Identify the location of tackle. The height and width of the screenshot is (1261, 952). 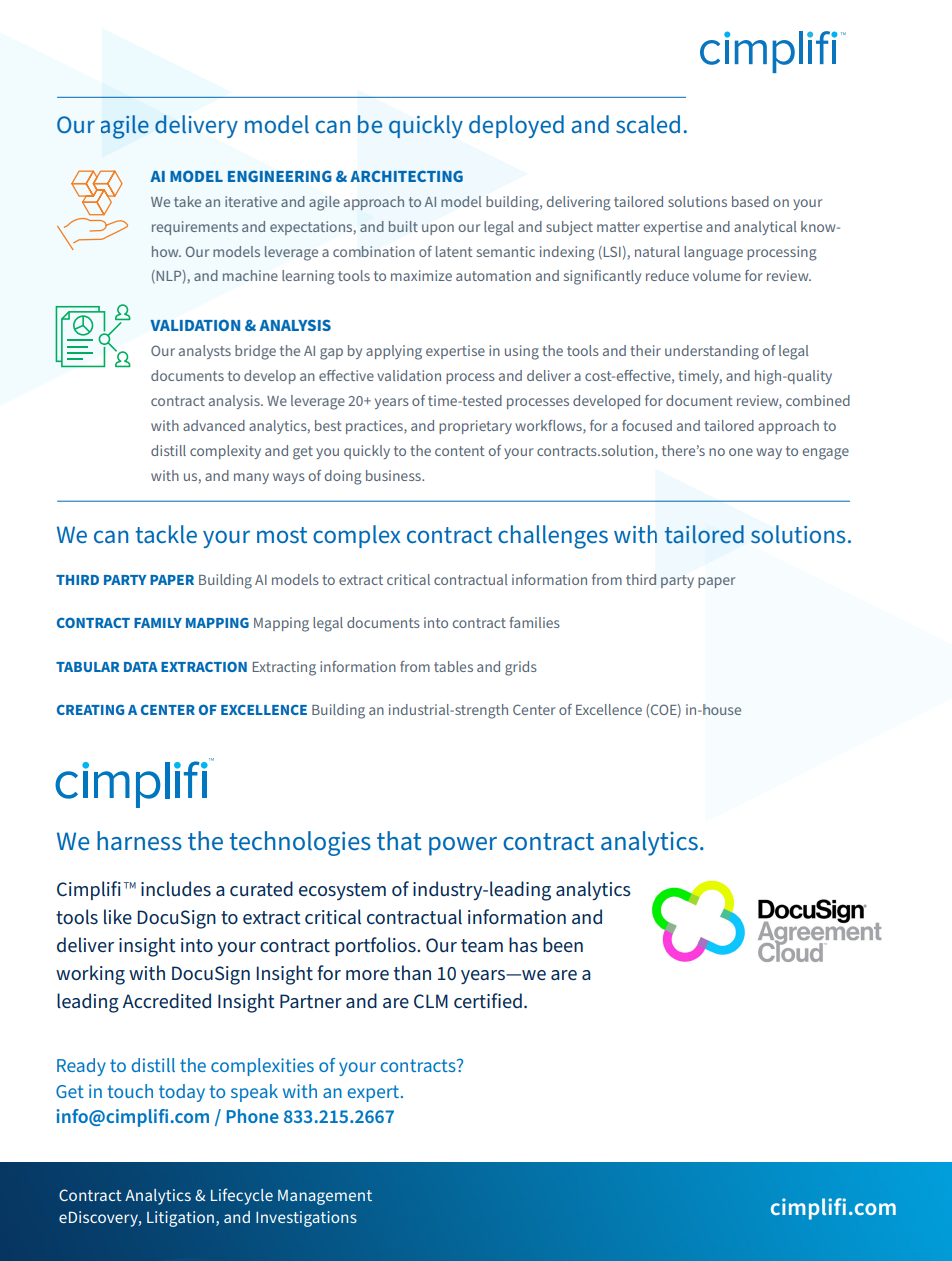
(166, 534).
